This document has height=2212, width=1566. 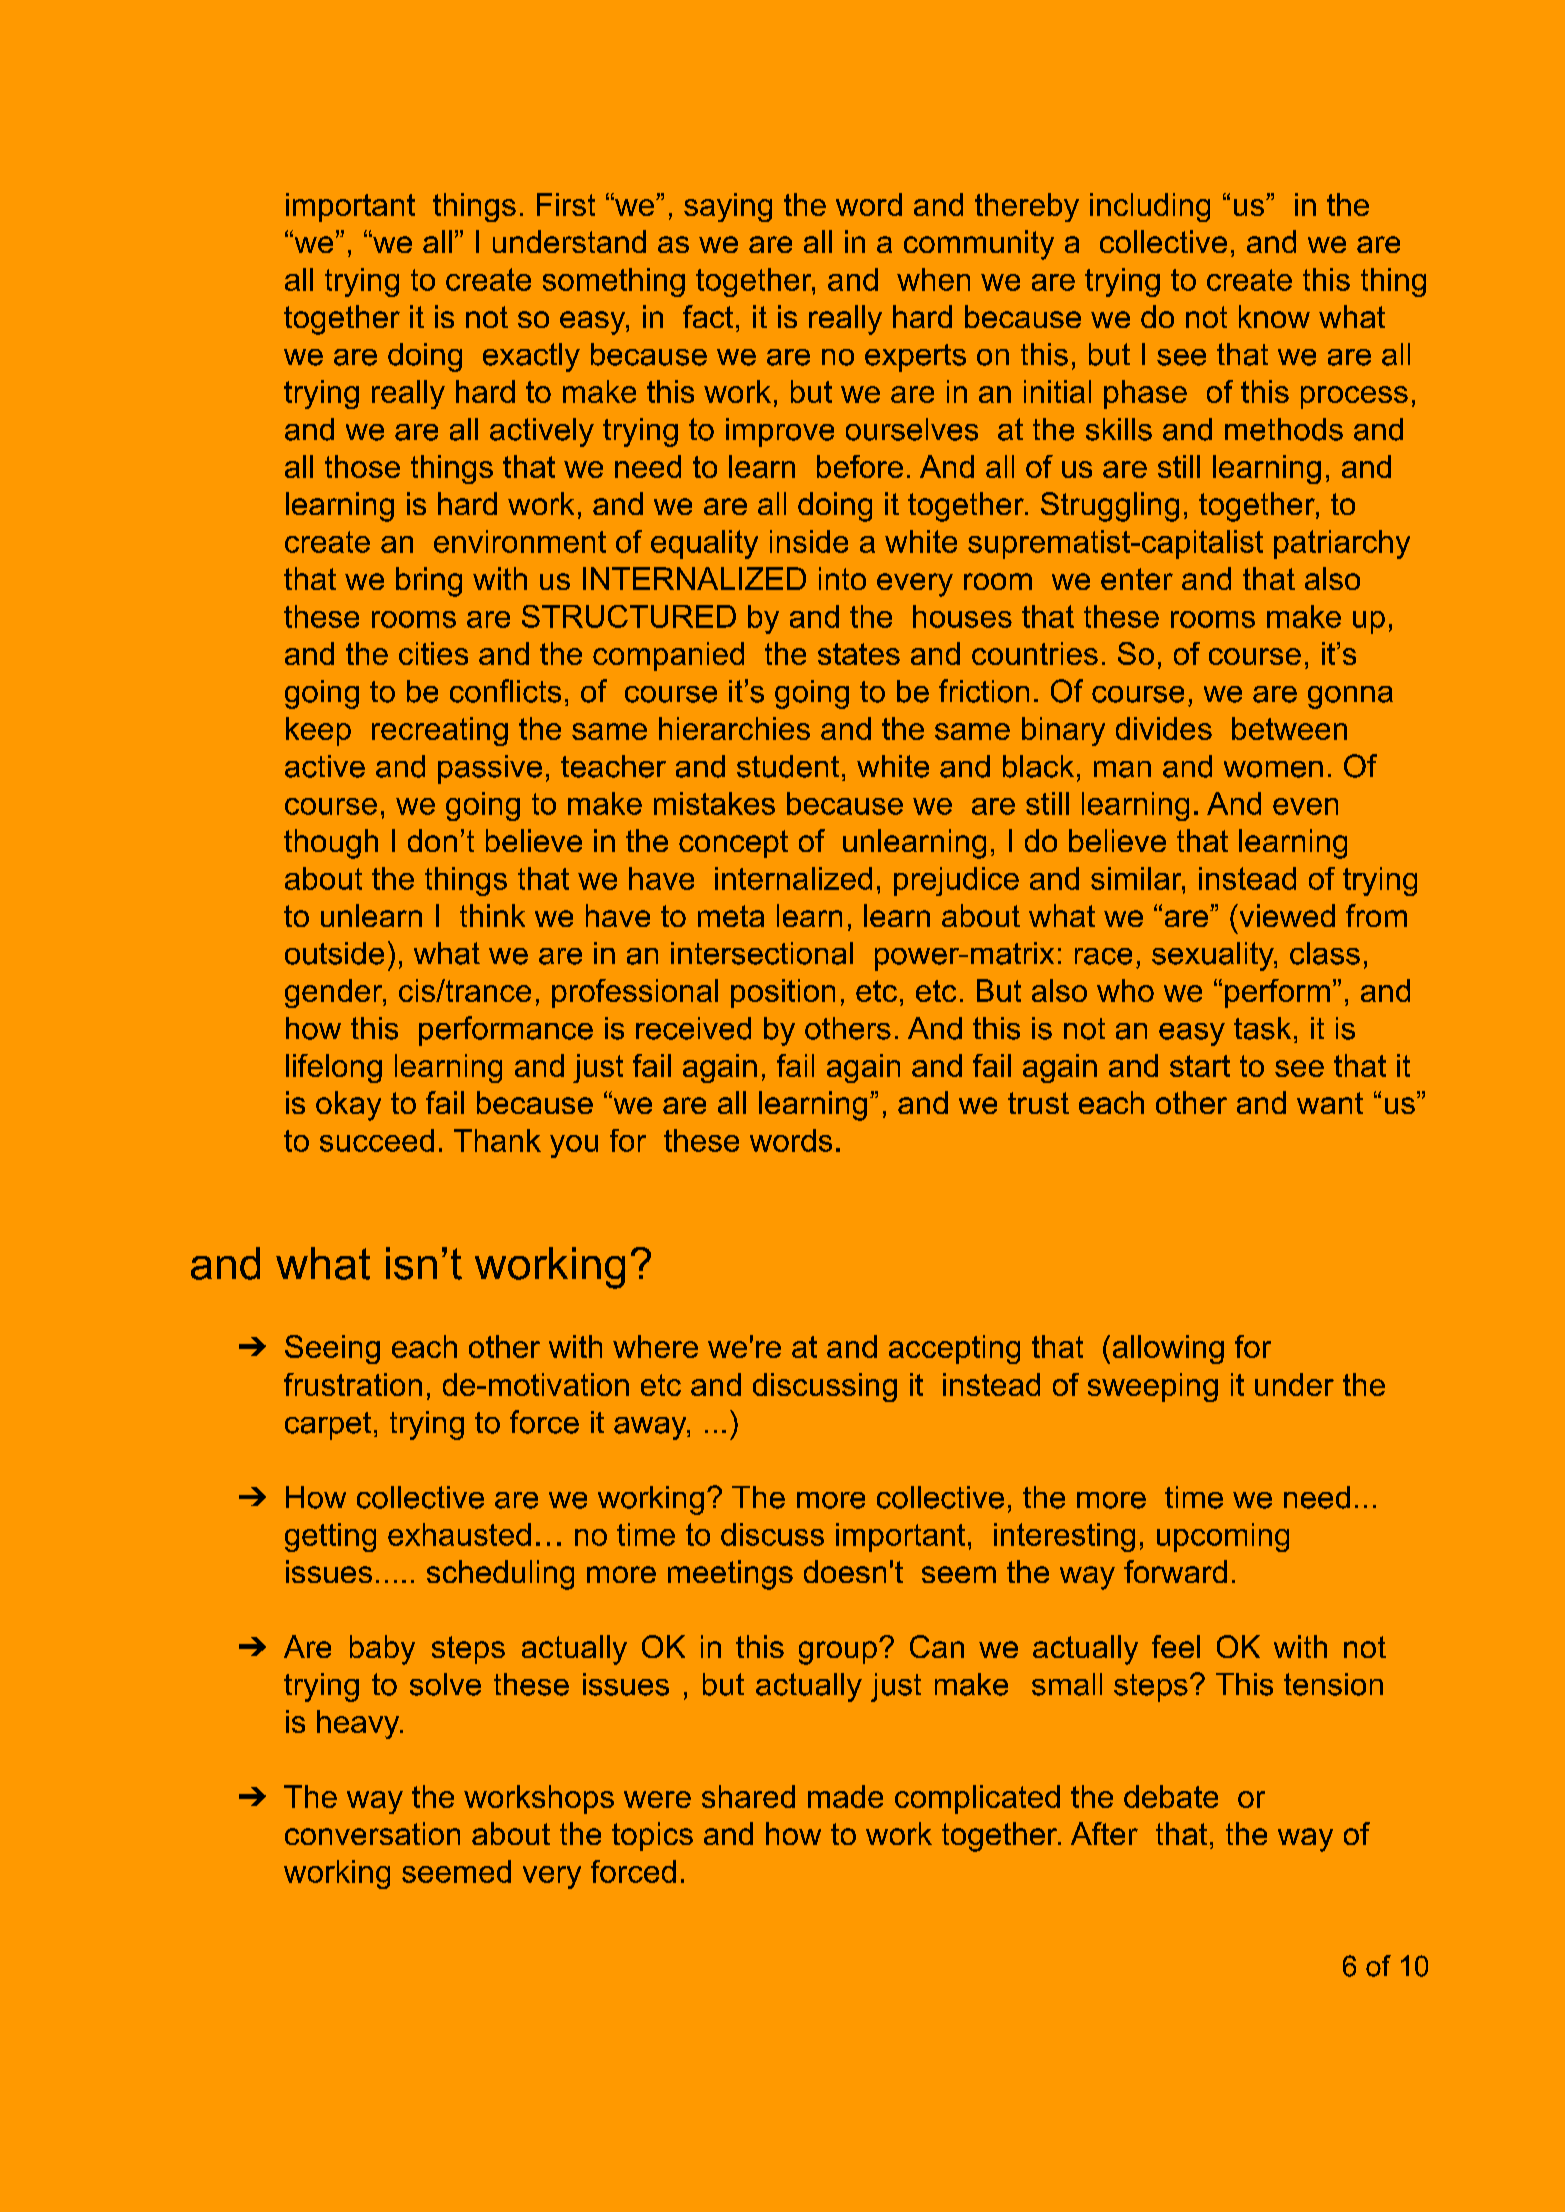 What do you see at coordinates (788, 766) in the document?
I see `student` at bounding box center [788, 766].
